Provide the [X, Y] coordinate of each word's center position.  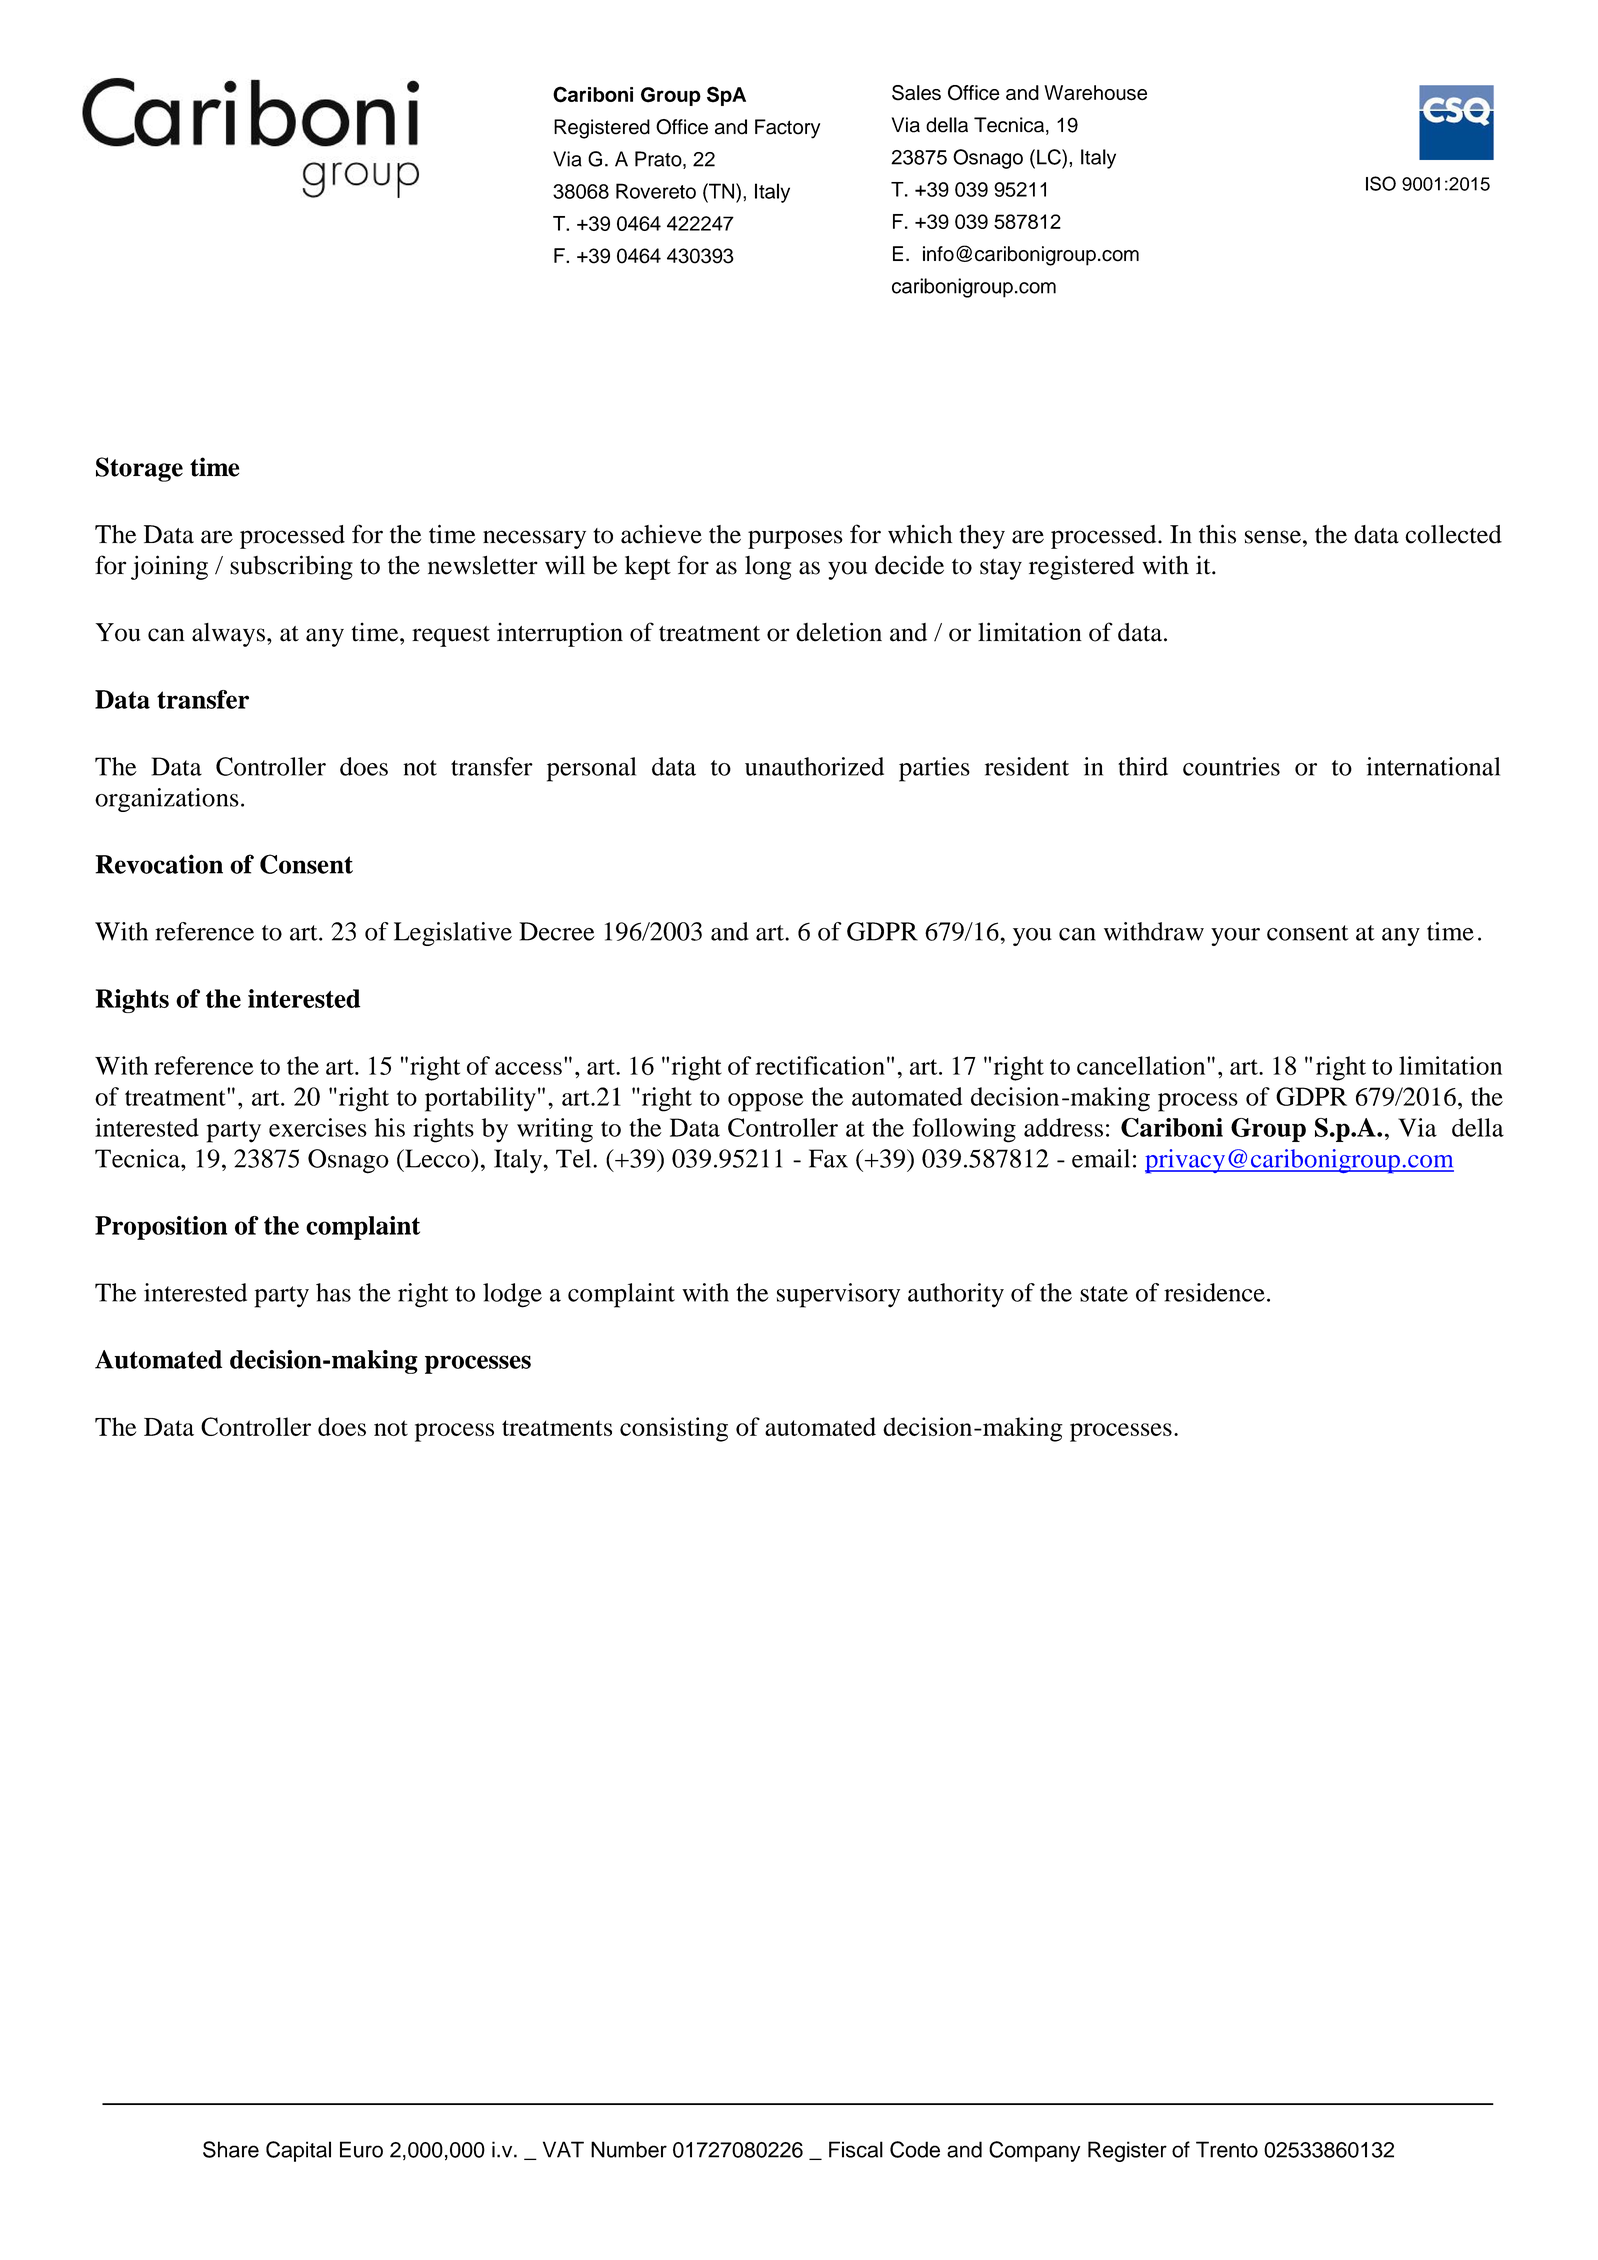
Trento [1227, 2149]
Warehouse [1095, 93]
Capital [298, 2151]
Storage [139, 469]
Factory [787, 129]
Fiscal [856, 2149]
